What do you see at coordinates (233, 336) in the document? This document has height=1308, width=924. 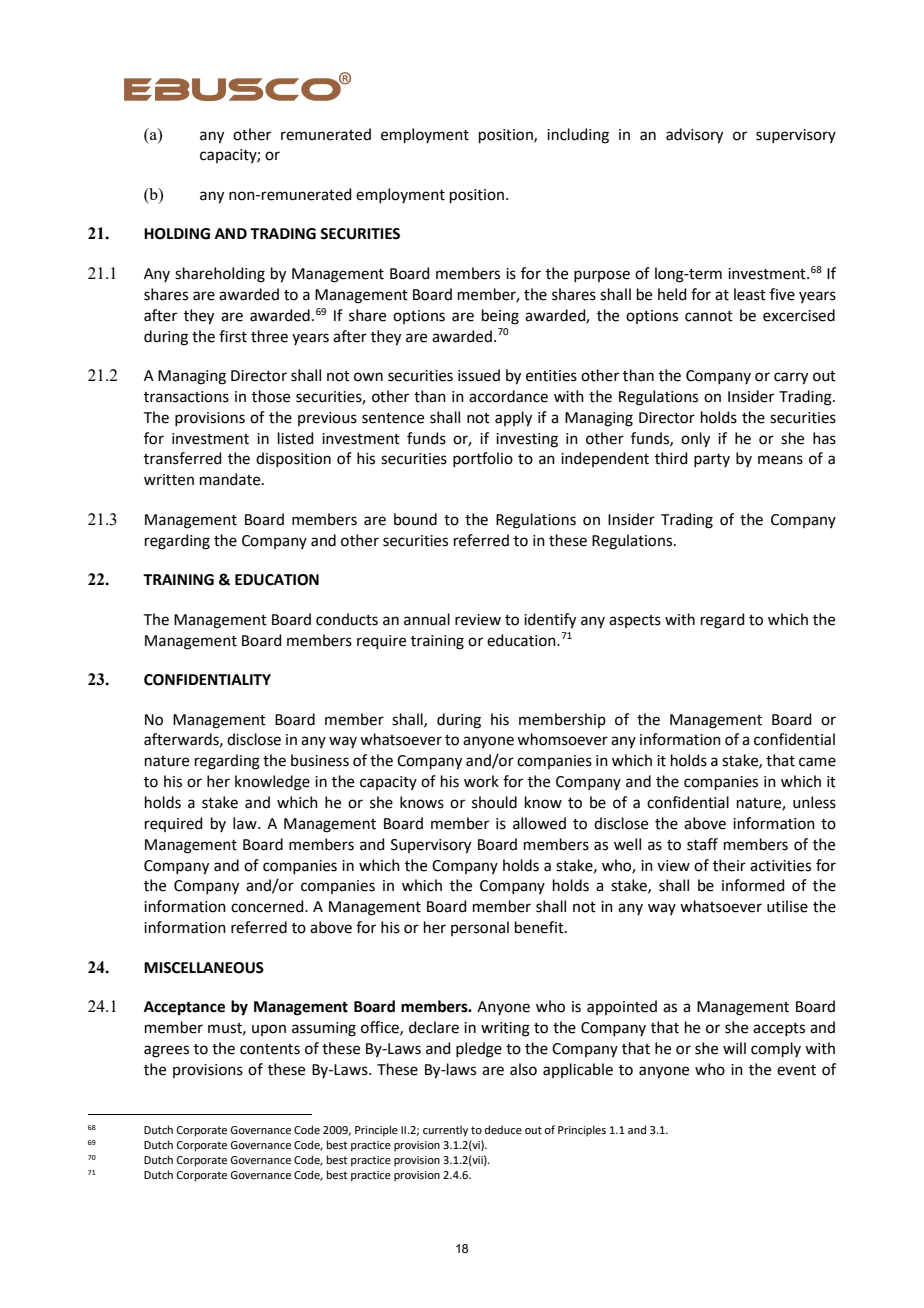 I see `first` at bounding box center [233, 336].
